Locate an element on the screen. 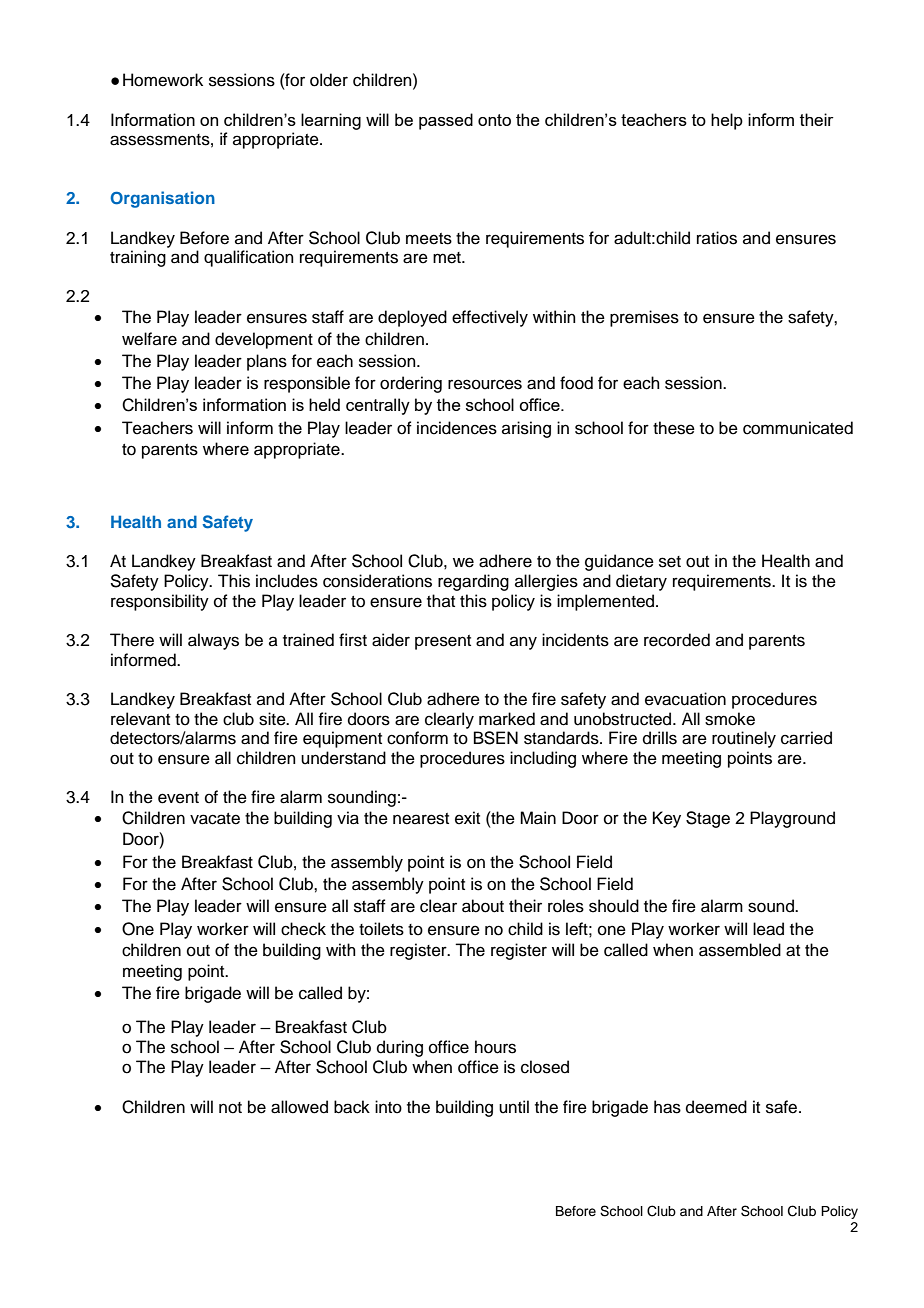  learning is located at coordinates (331, 121).
